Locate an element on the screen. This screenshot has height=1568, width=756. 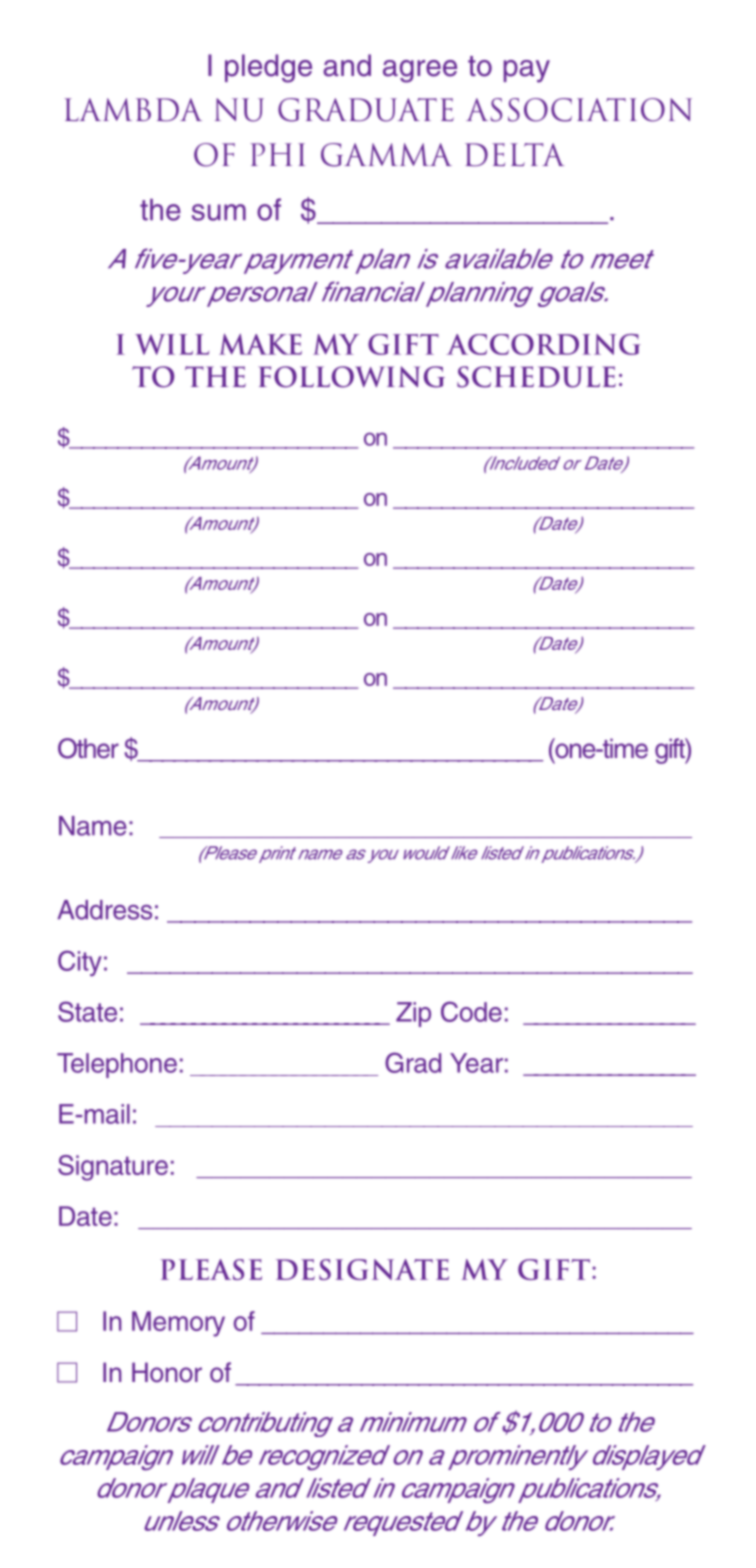
Telephone is located at coordinates (117, 1065).
